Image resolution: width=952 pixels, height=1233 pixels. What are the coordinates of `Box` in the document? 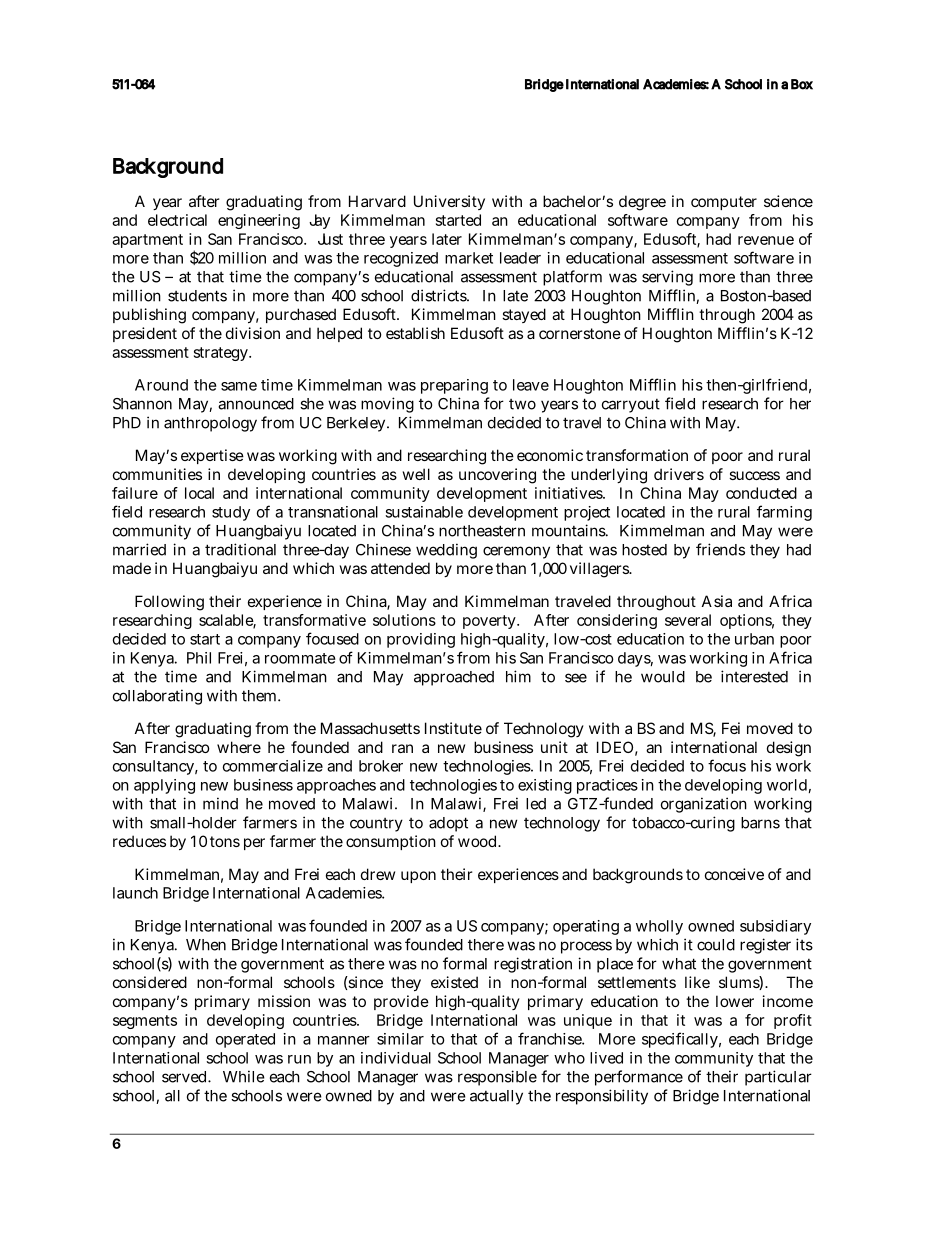 It's located at (802, 84).
